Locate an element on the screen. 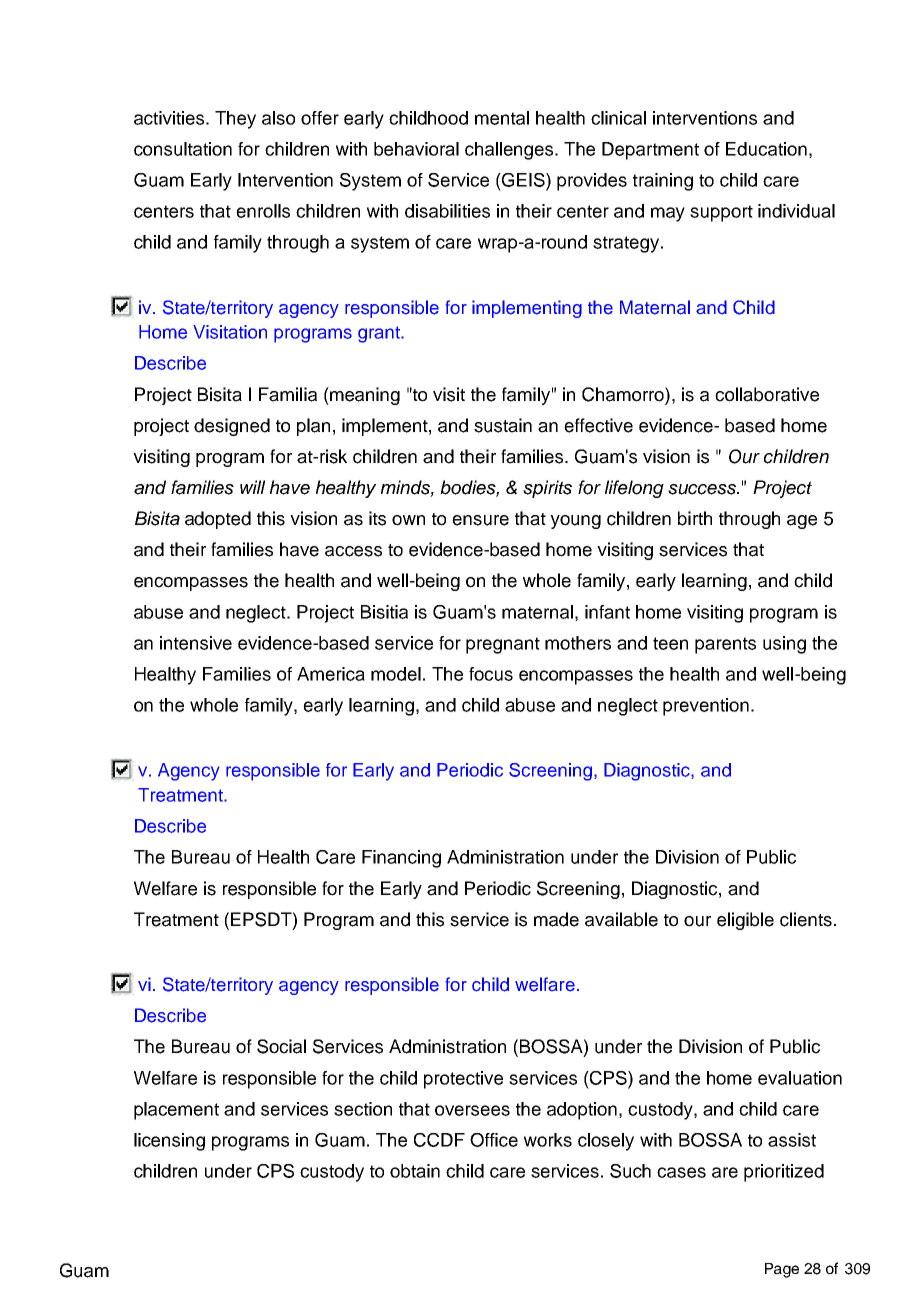 This screenshot has height=1308, width=924. They is located at coordinates (235, 120).
